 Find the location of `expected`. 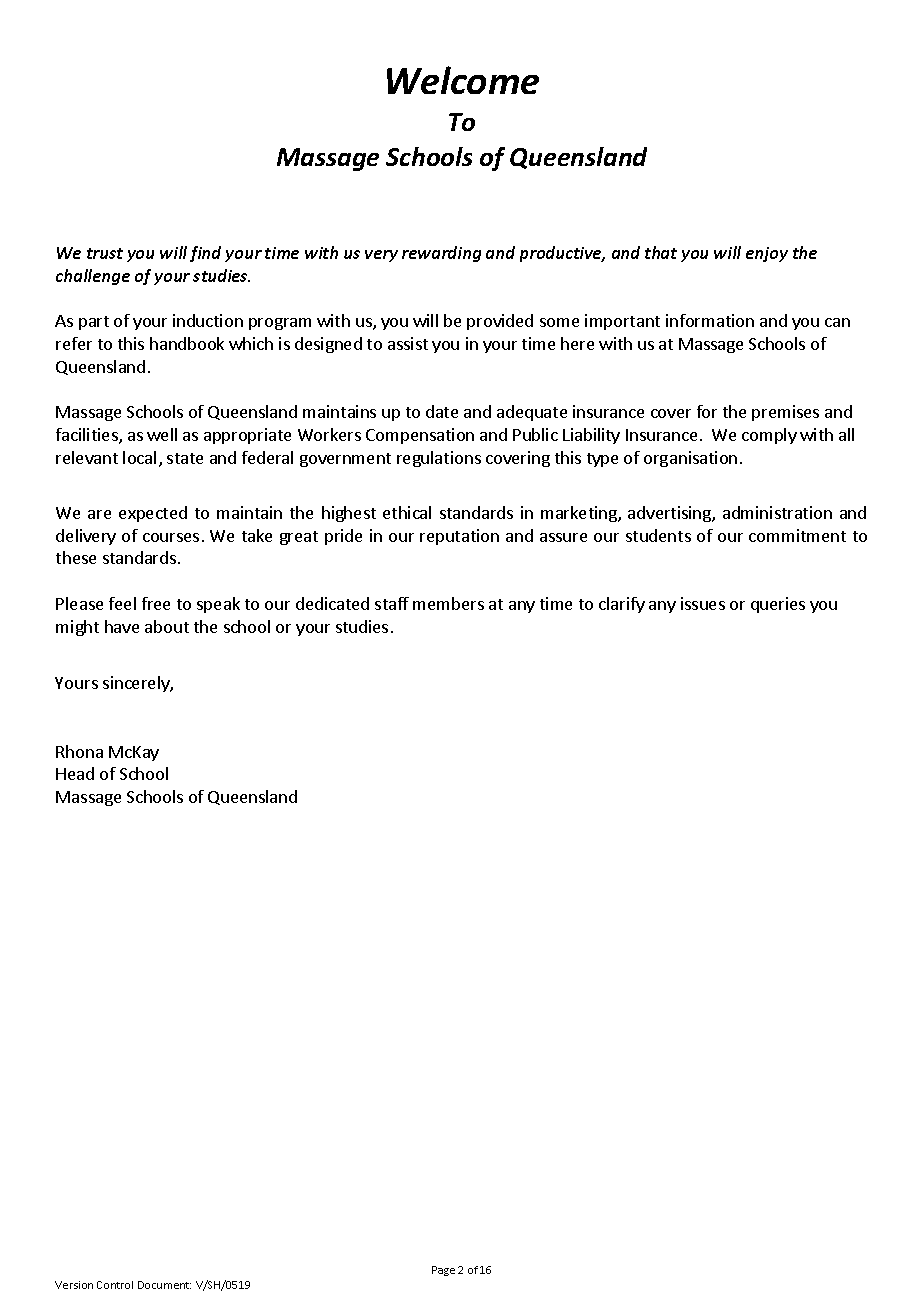

expected is located at coordinates (153, 514).
